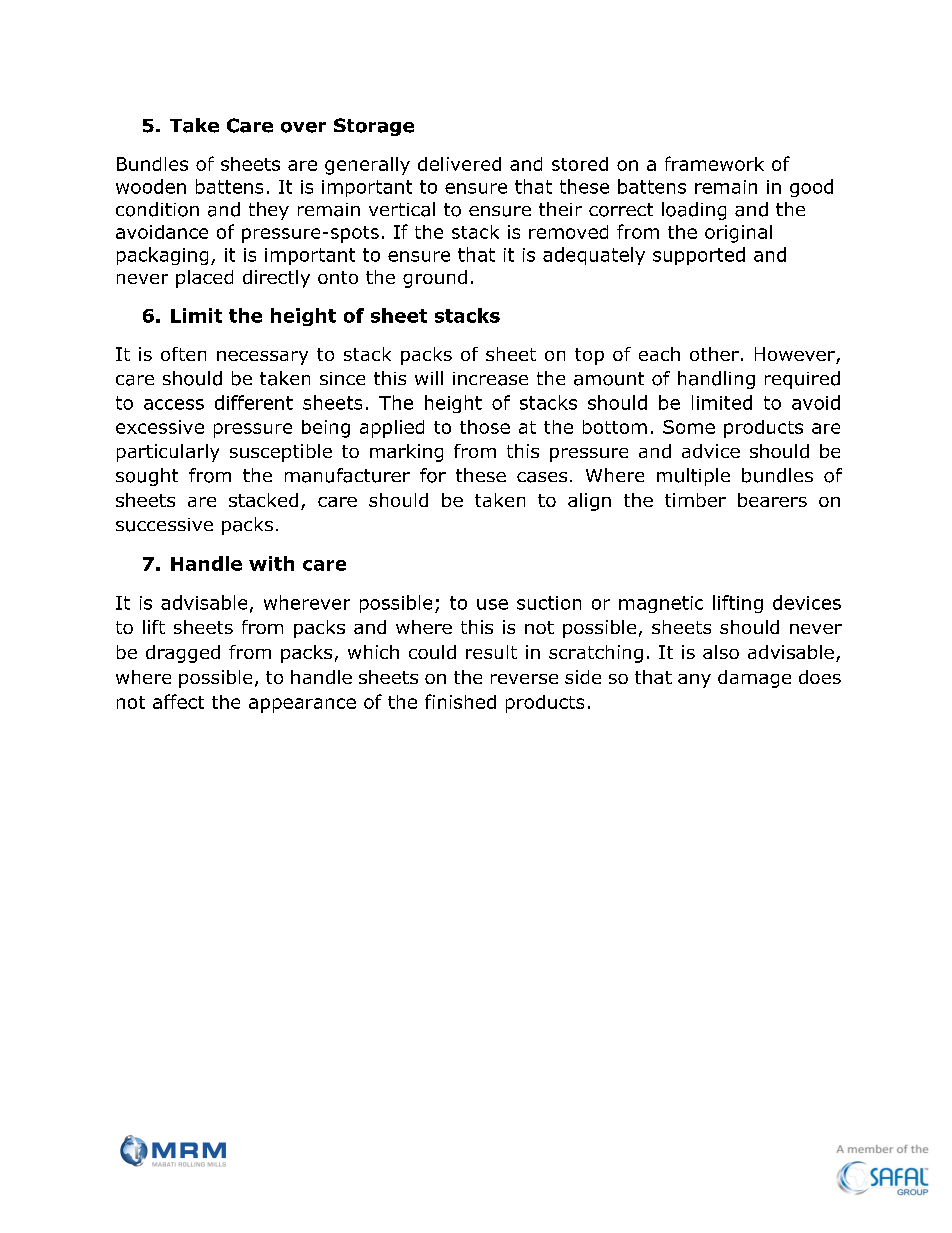 This document has height=1233, width=952. I want to click on different, so click(254, 402).
